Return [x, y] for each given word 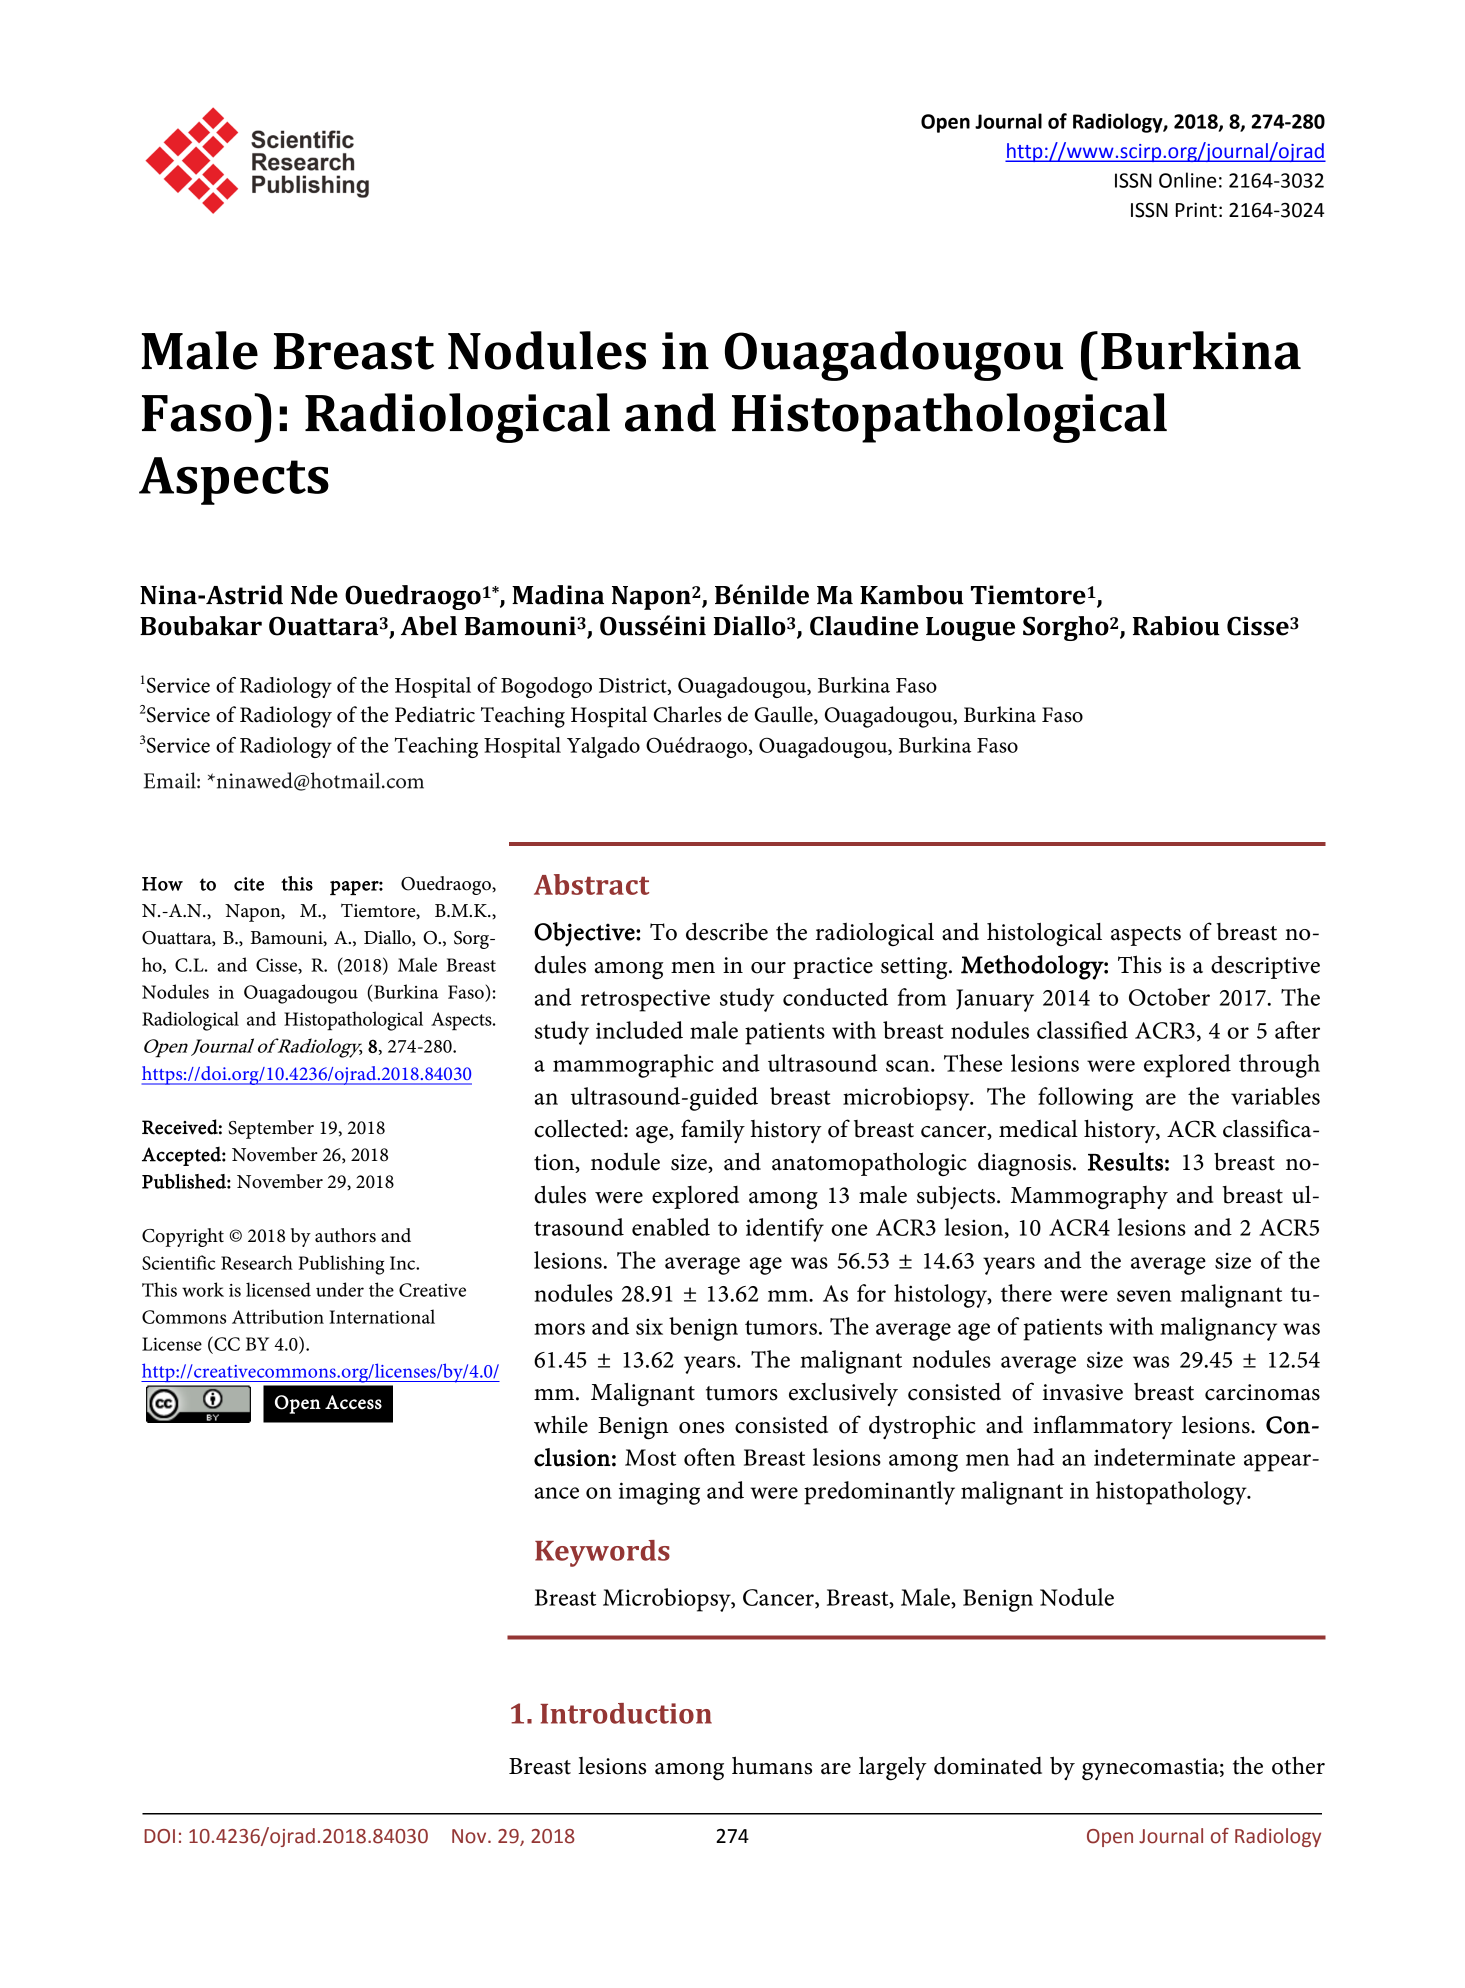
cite [249, 884]
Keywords [602, 1553]
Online [1187, 180]
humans [772, 1765]
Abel [429, 626]
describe [727, 931]
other [1298, 1765]
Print [1196, 210]
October [1169, 997]
